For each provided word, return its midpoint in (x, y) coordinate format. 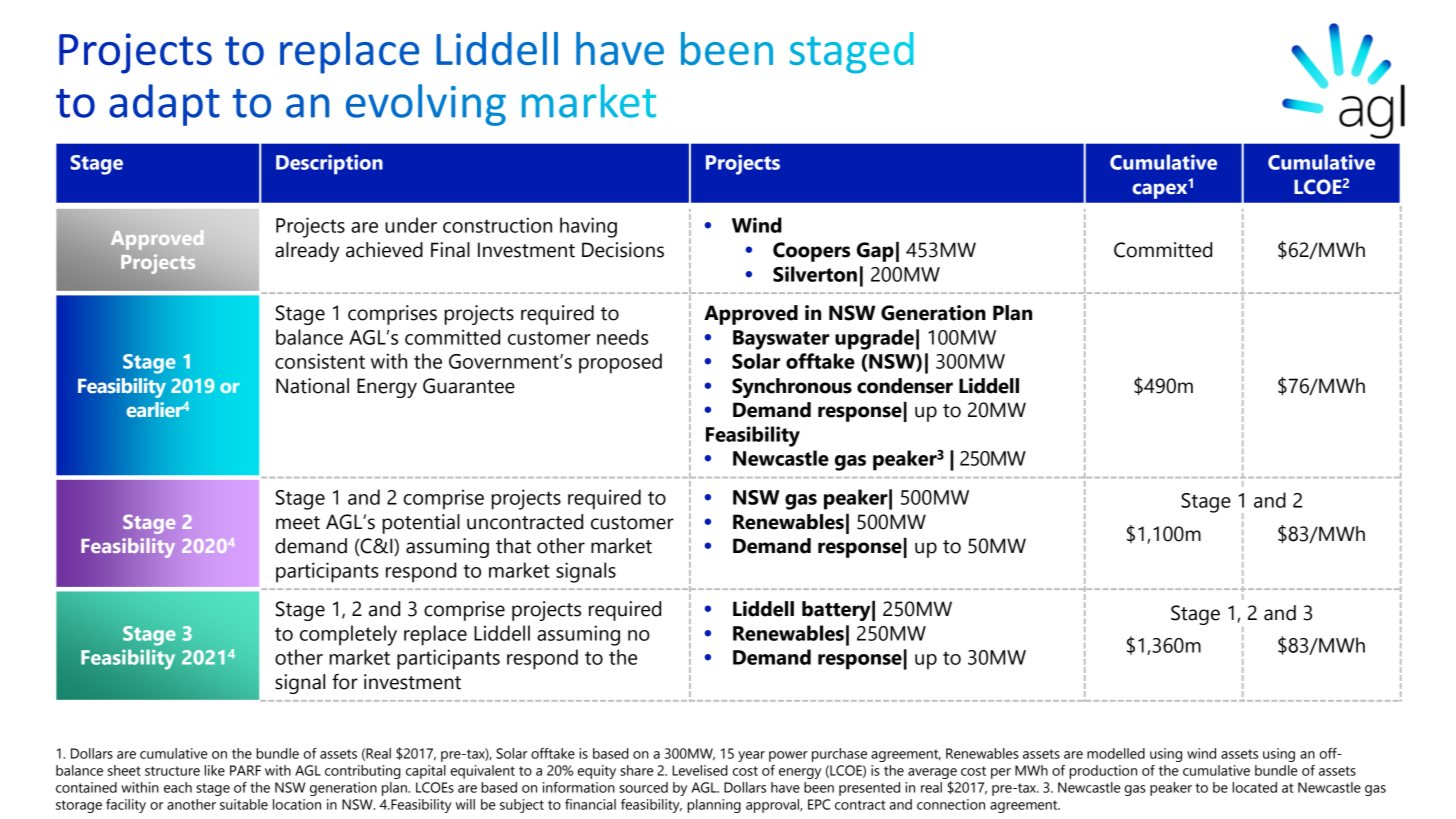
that (513, 546)
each (178, 787)
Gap (875, 252)
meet (298, 523)
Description (329, 164)
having (588, 227)
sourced (643, 787)
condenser (905, 386)
